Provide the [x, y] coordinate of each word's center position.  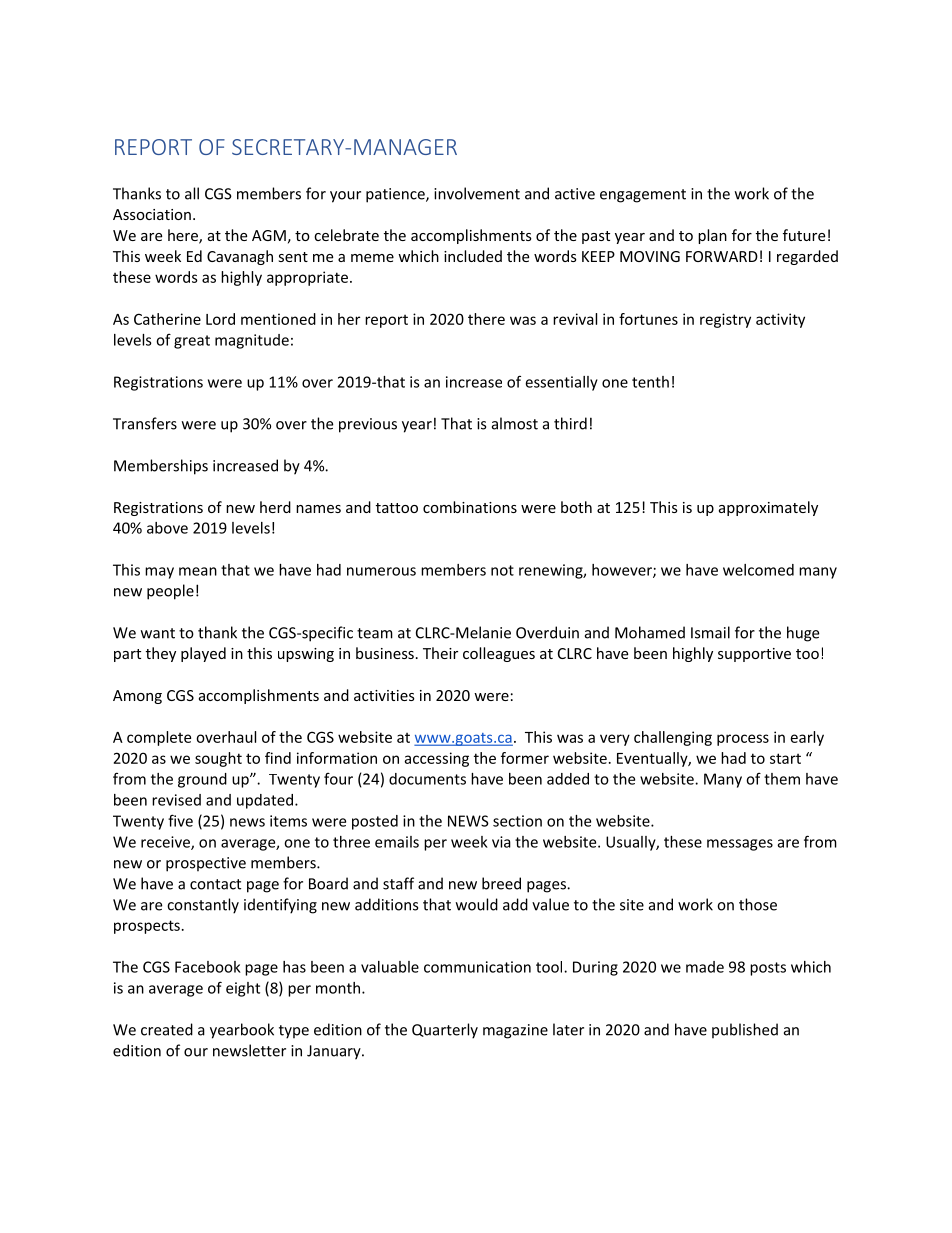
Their [440, 653]
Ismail [710, 632]
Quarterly [445, 1031]
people [170, 592]
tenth [650, 382]
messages [740, 845]
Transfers [145, 423]
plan [712, 236]
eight [243, 989]
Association [152, 214]
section [517, 821]
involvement [477, 193]
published [745, 1031]
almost [515, 423]
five [180, 820]
